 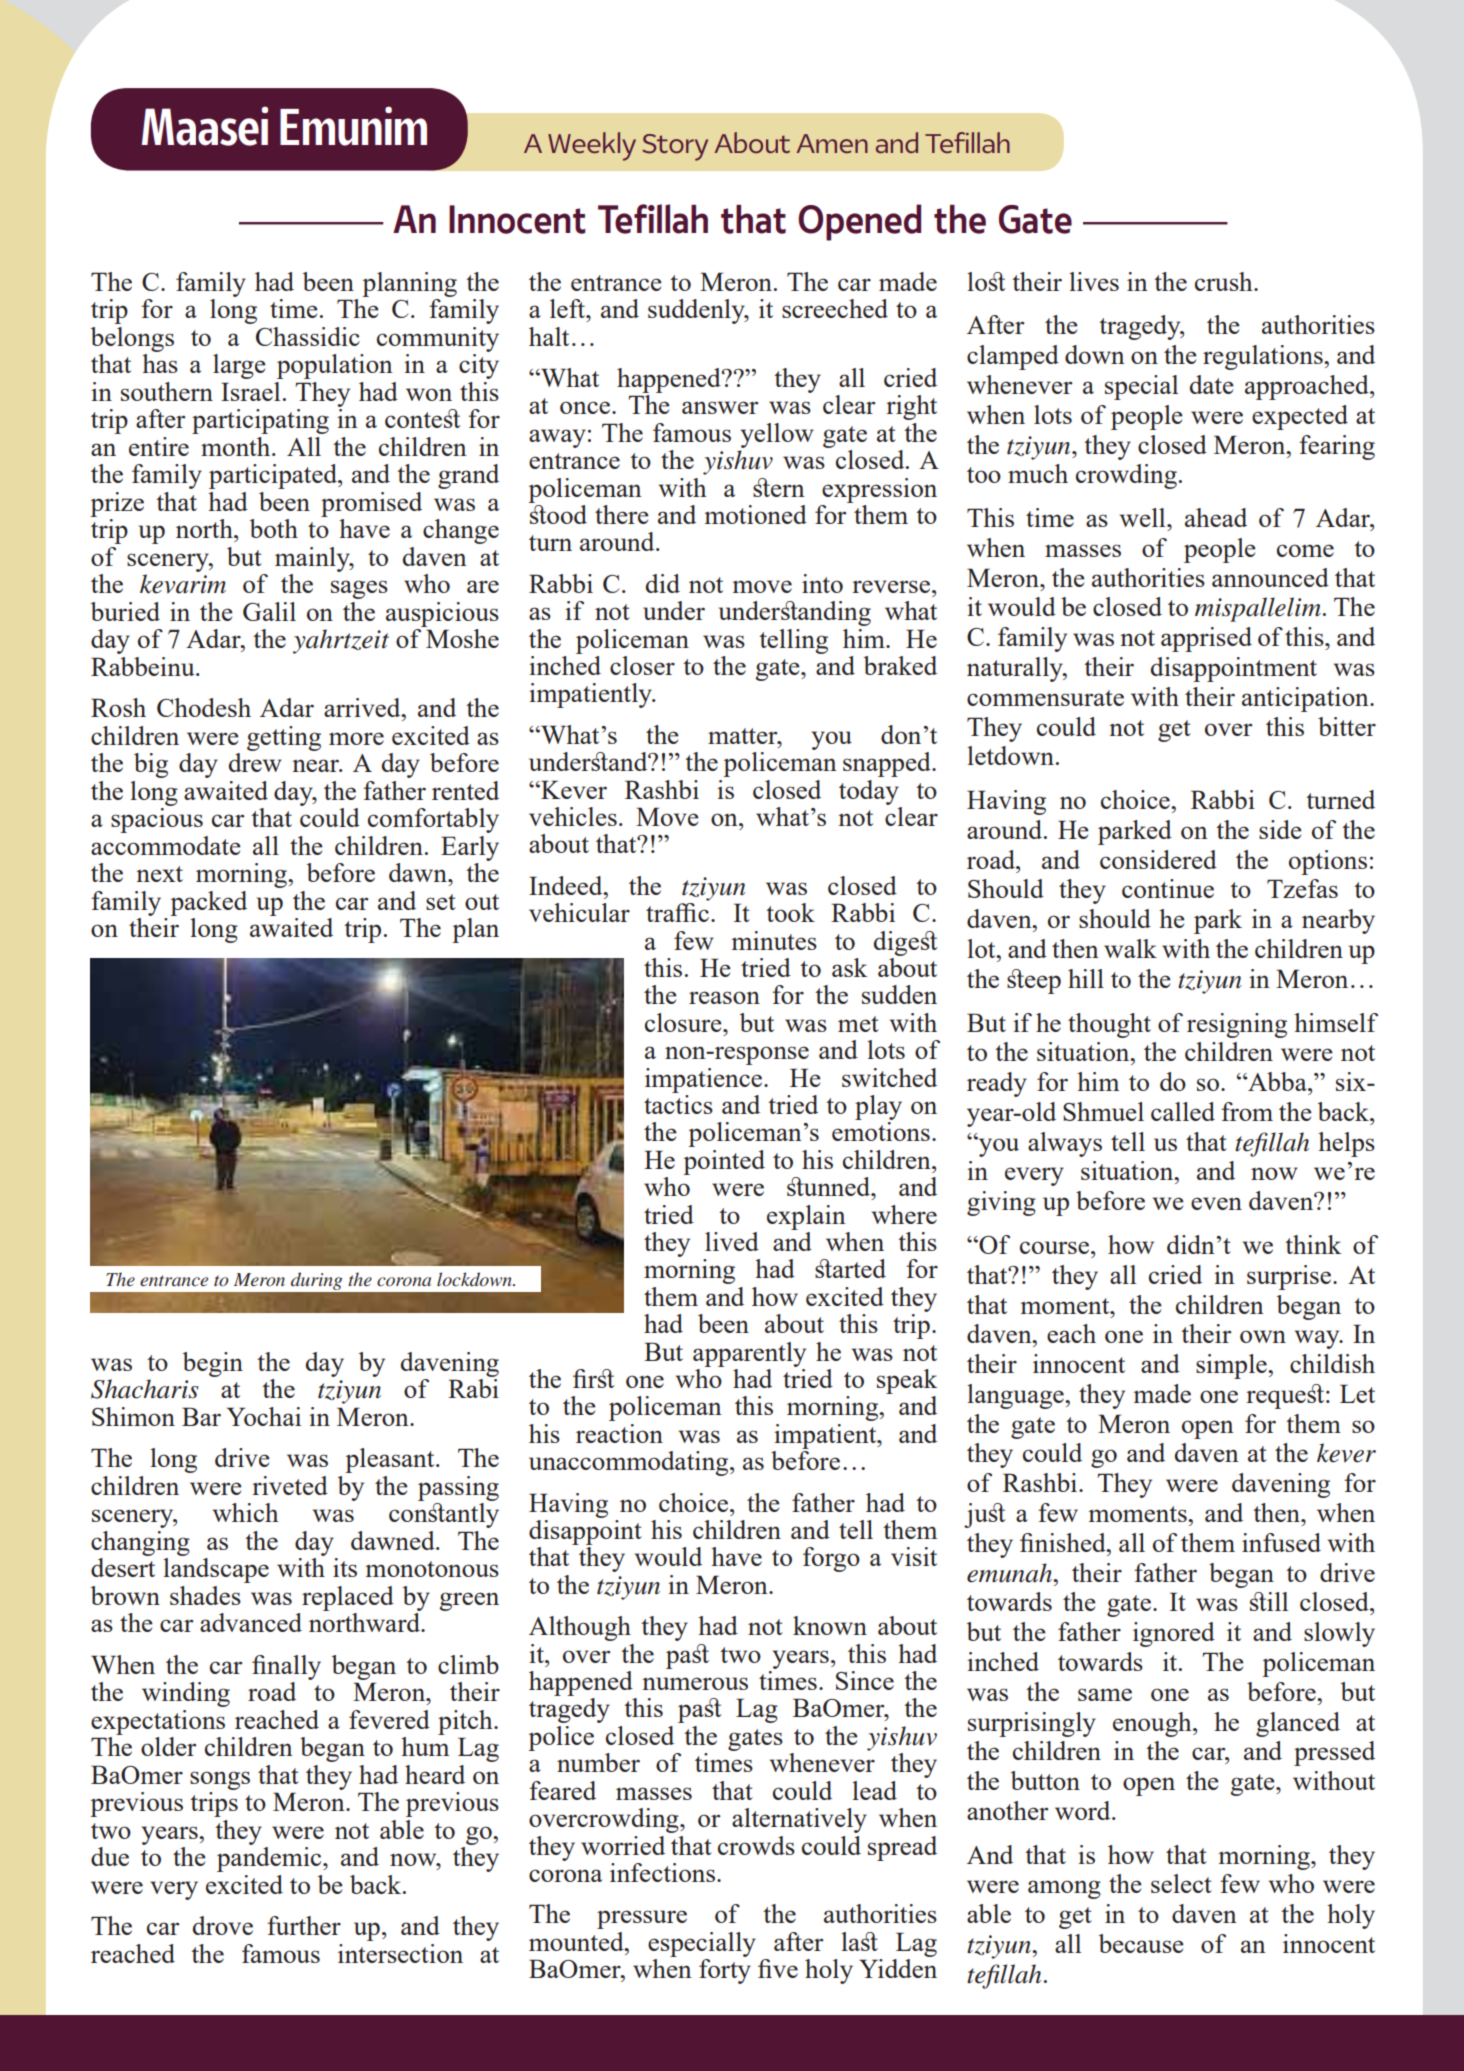 I want to click on crush, so click(x=1225, y=281).
